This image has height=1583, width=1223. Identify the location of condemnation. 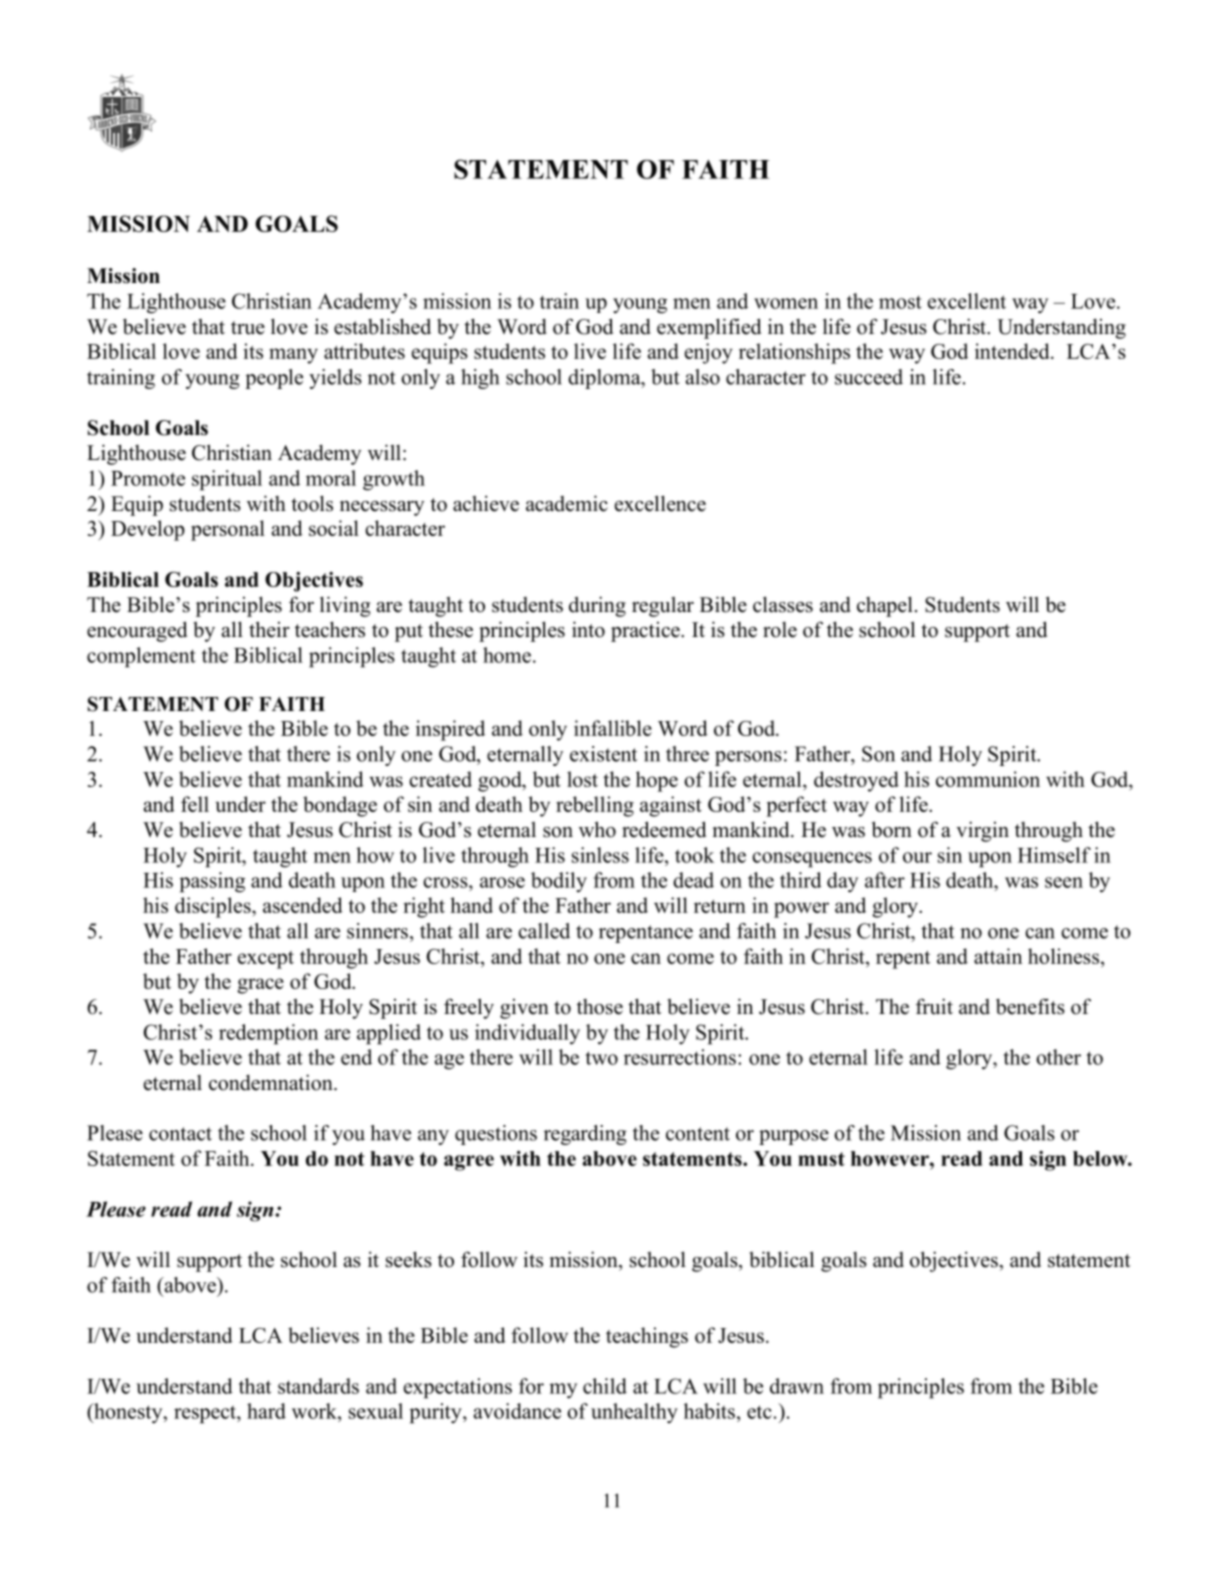
(272, 1082).
